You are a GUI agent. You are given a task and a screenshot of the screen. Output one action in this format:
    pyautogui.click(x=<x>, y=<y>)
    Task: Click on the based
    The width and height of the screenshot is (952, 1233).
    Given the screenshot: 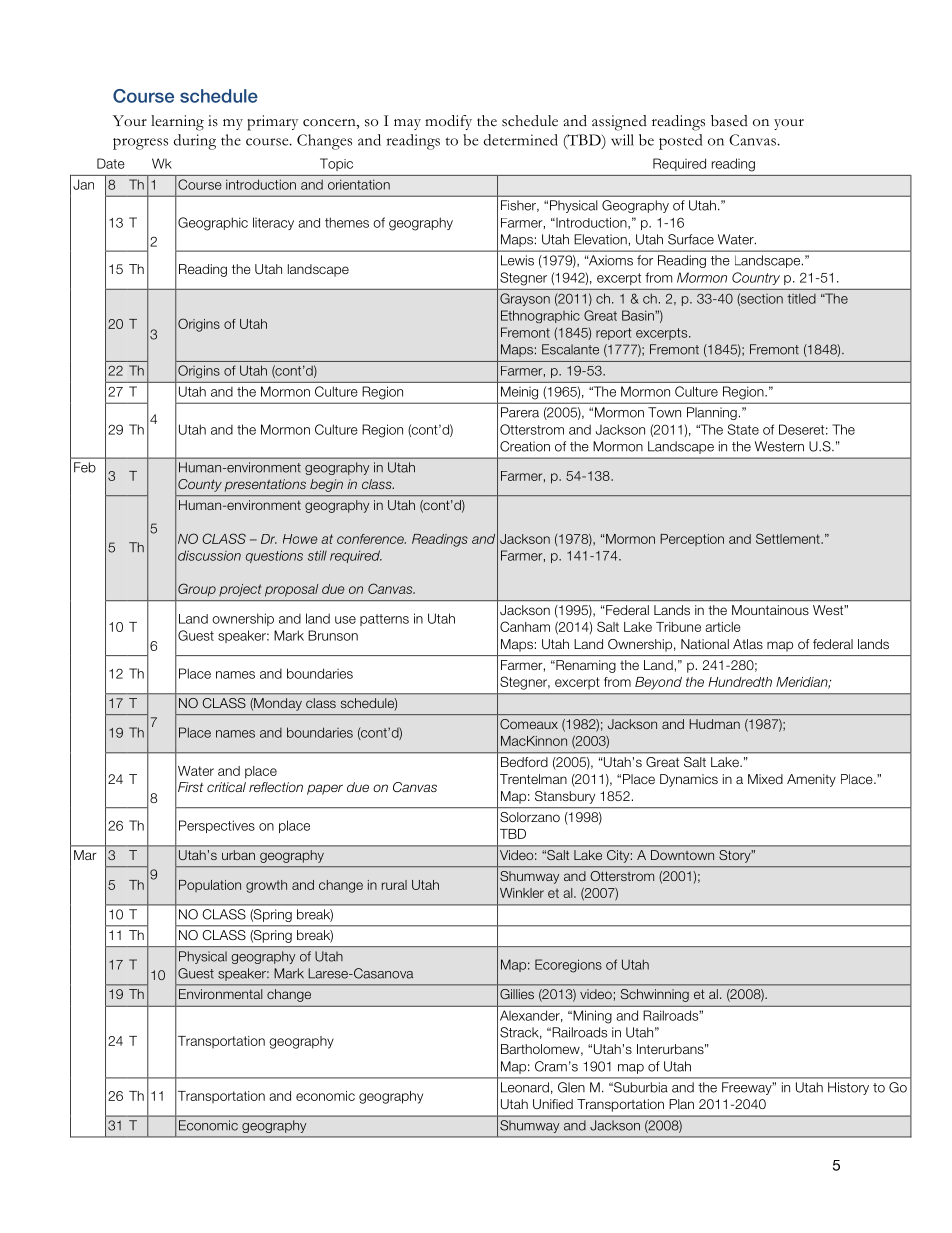 What is the action you would take?
    pyautogui.click(x=729, y=121)
